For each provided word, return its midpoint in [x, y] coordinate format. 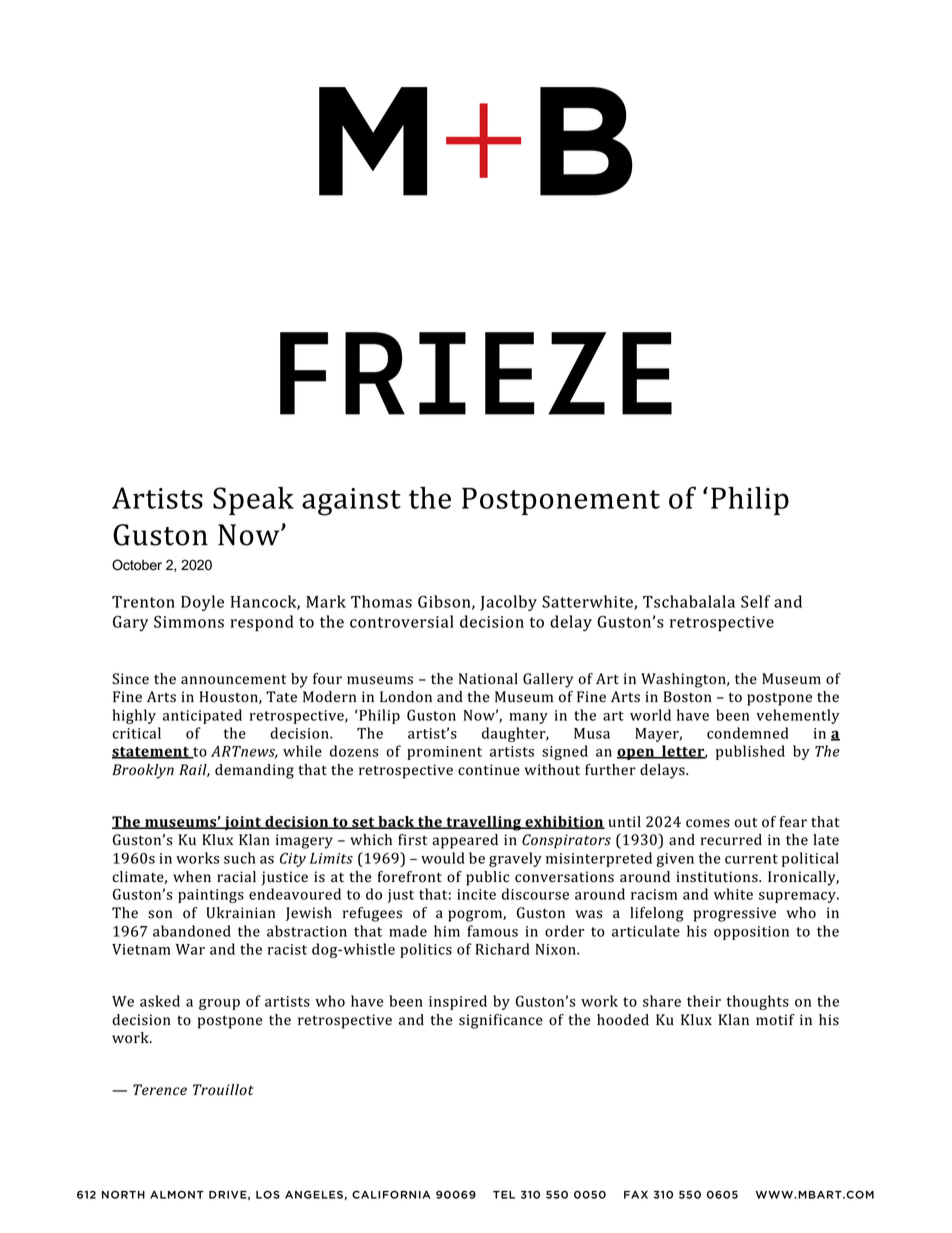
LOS [268, 1194]
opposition [751, 933]
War [190, 949]
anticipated [202, 716]
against [351, 502]
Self [755, 601]
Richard [503, 949]
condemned [748, 733]
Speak [253, 501]
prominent [444, 753]
